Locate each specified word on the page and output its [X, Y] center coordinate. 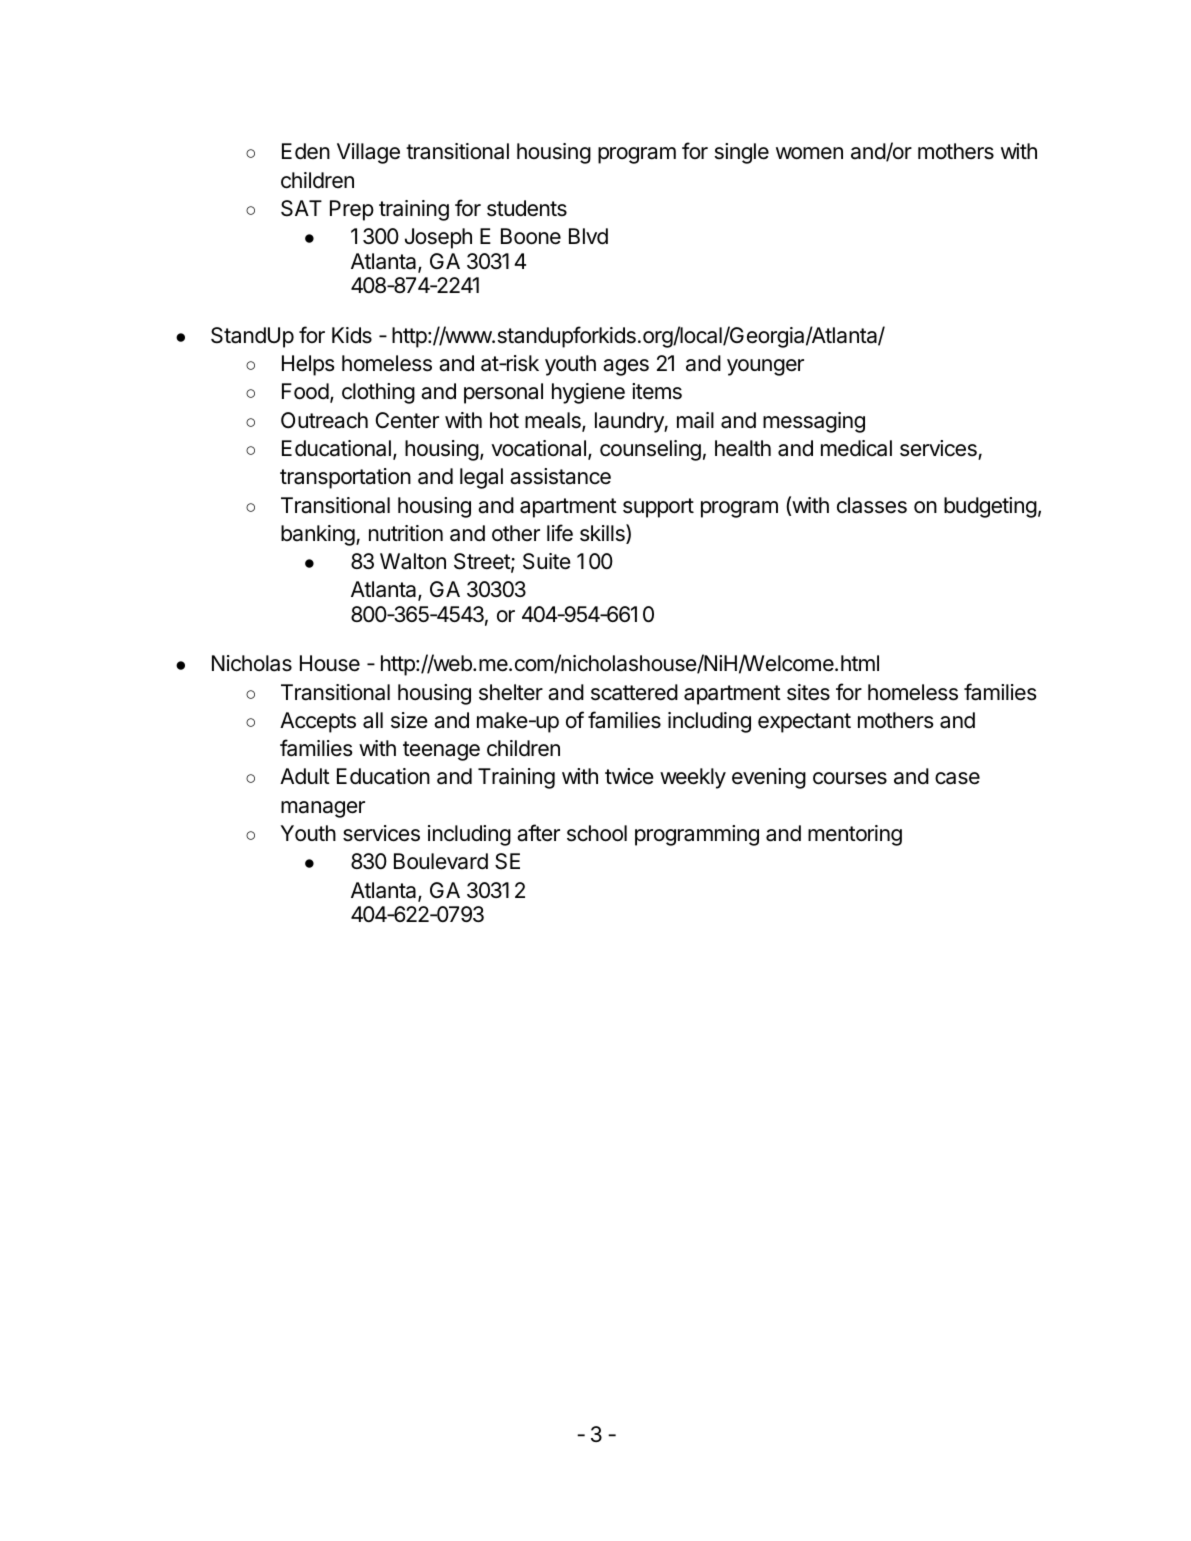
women [809, 153]
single [742, 153]
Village [368, 153]
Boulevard [441, 861]
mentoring [855, 835]
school [597, 833]
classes [872, 505]
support [658, 508]
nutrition [406, 533]
